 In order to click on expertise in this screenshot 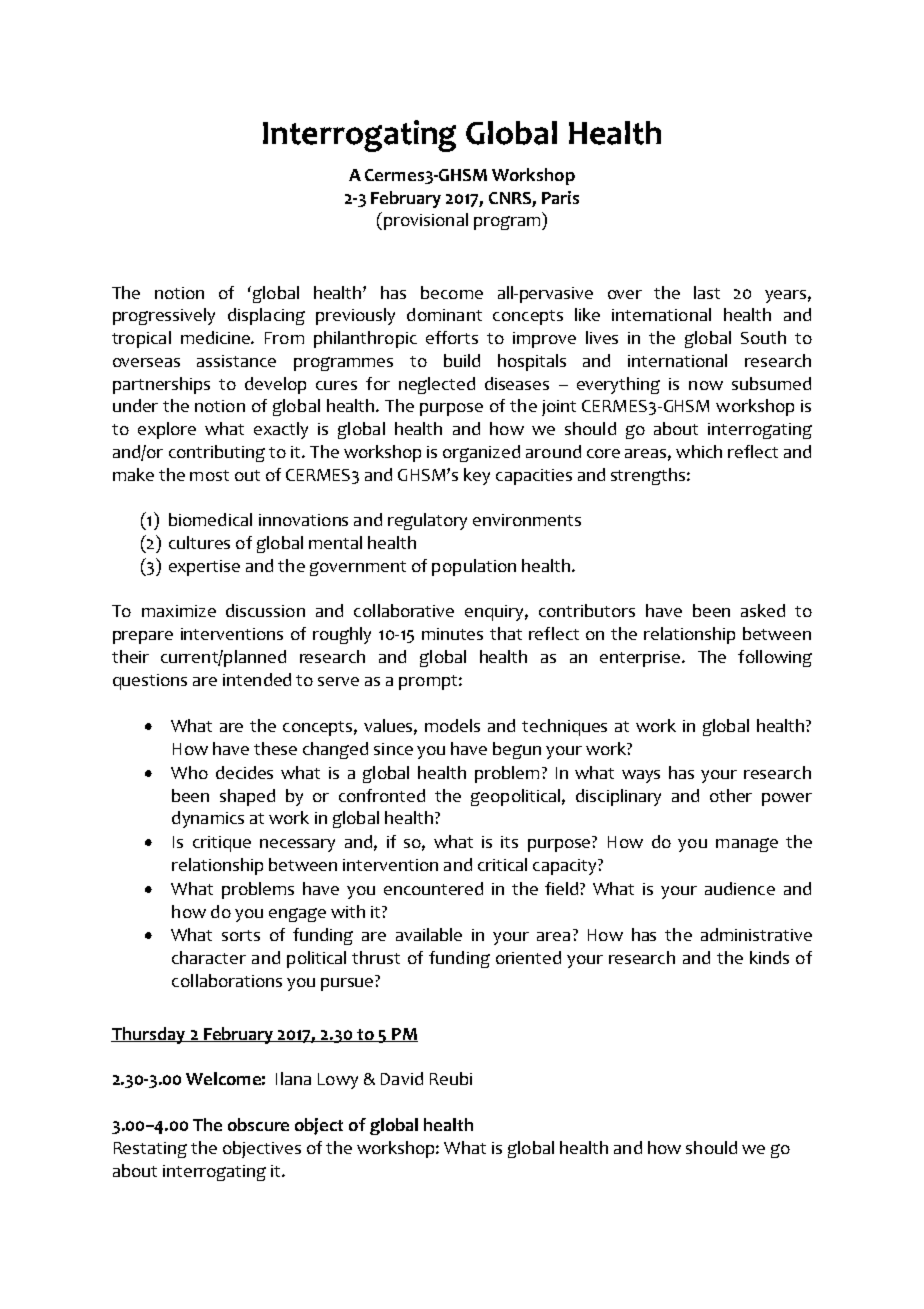, I will do `click(204, 568)`.
